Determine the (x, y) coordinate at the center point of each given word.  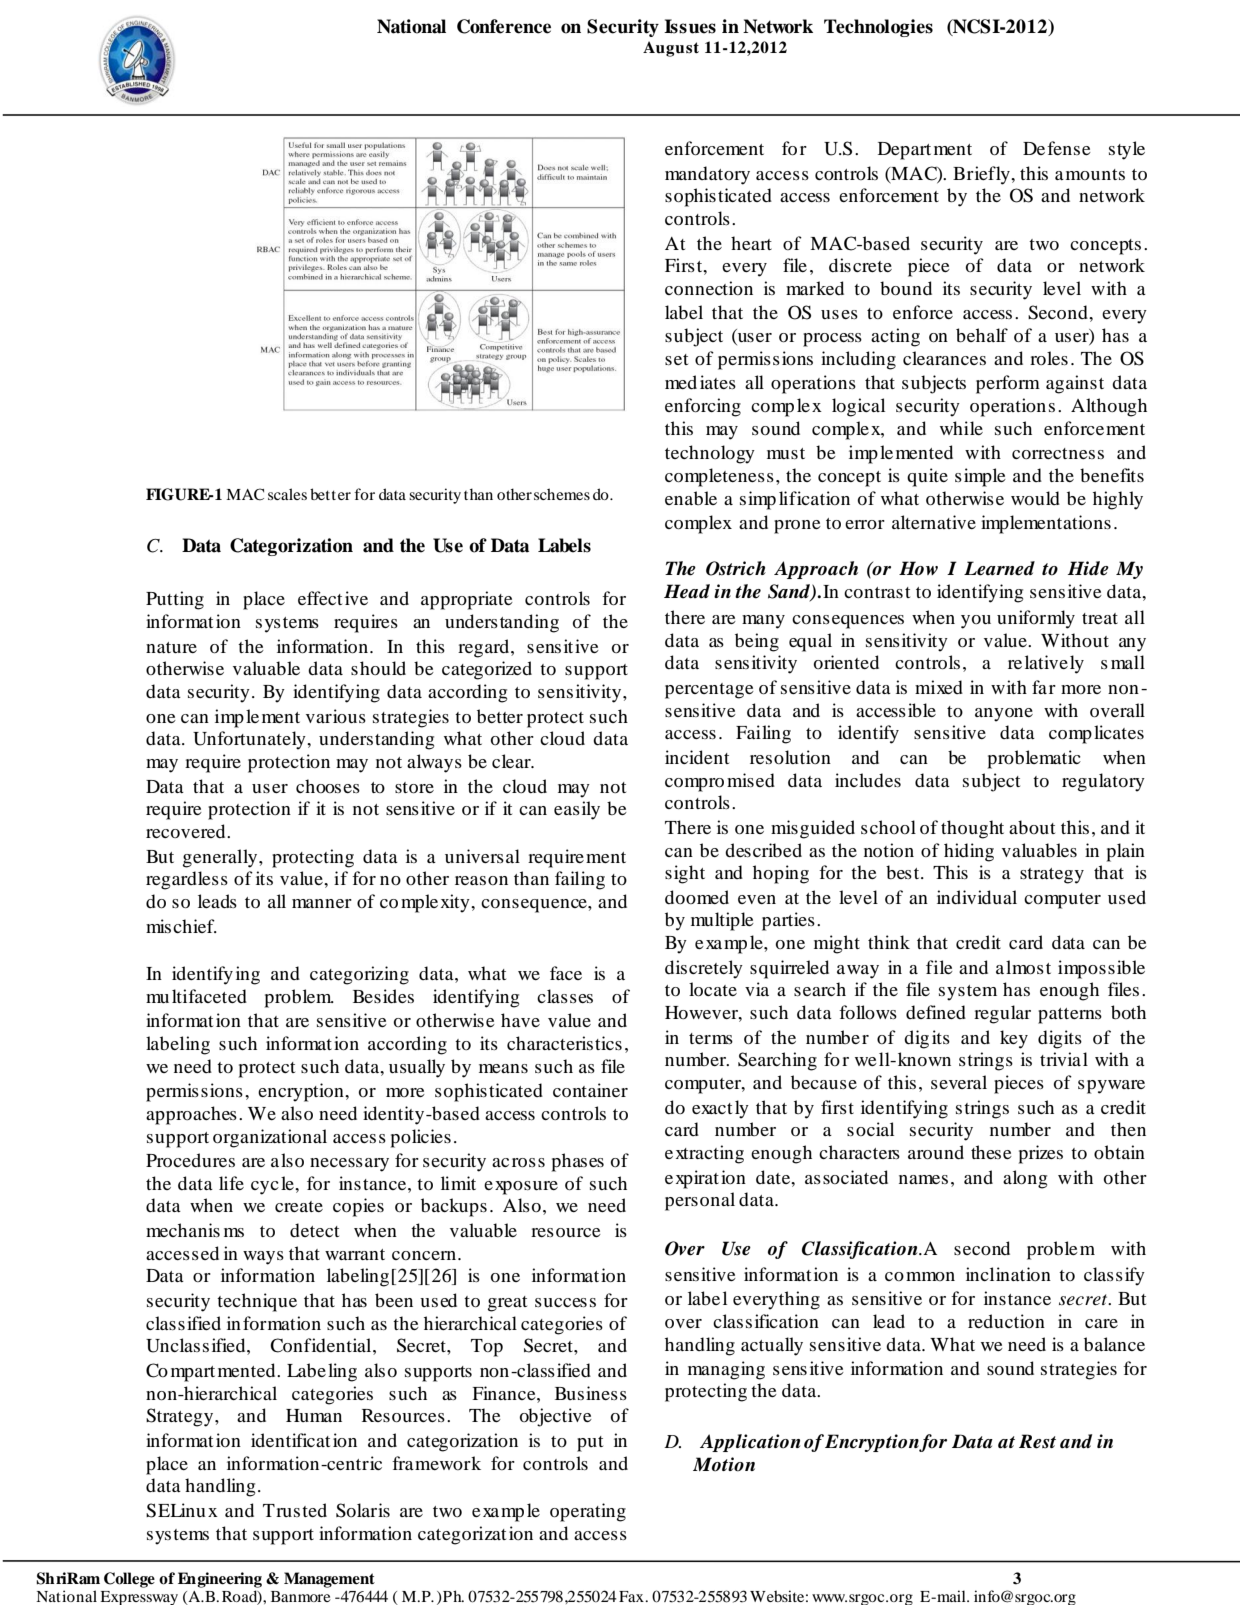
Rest (1037, 1441)
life (231, 1183)
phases (578, 1162)
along (1025, 1179)
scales (287, 494)
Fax (632, 1596)
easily (577, 810)
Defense (1057, 148)
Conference (504, 26)
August (671, 49)
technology (710, 454)
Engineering (220, 1580)
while (961, 428)
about (1032, 827)
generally (221, 858)
